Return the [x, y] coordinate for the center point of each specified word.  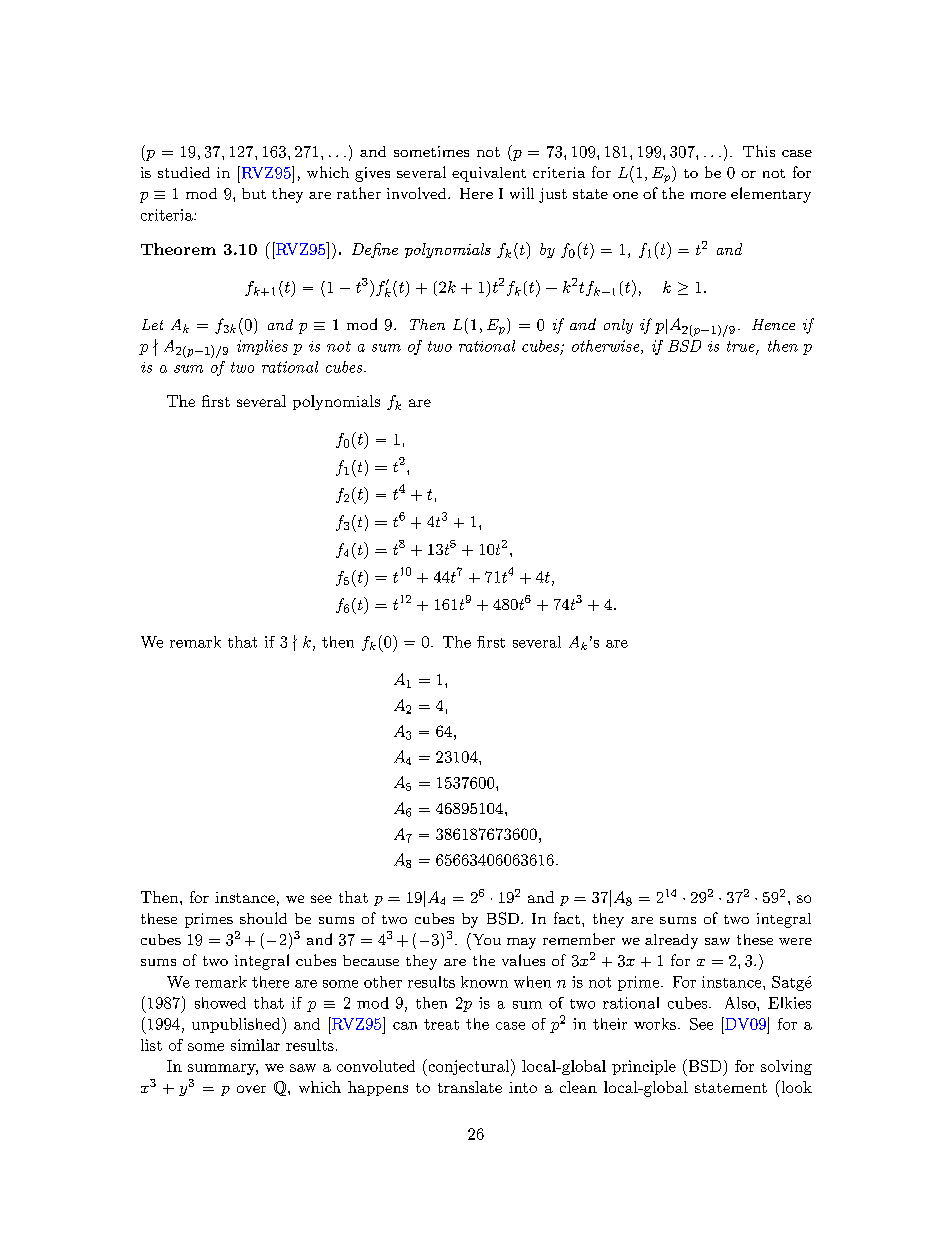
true [742, 347]
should [263, 918]
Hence [773, 324]
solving [786, 1067]
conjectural [467, 1067]
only [618, 326]
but [254, 193]
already [671, 941]
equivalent [489, 174]
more [708, 195]
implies [262, 347]
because [371, 960]
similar [255, 1045]
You [485, 939]
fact [567, 918]
